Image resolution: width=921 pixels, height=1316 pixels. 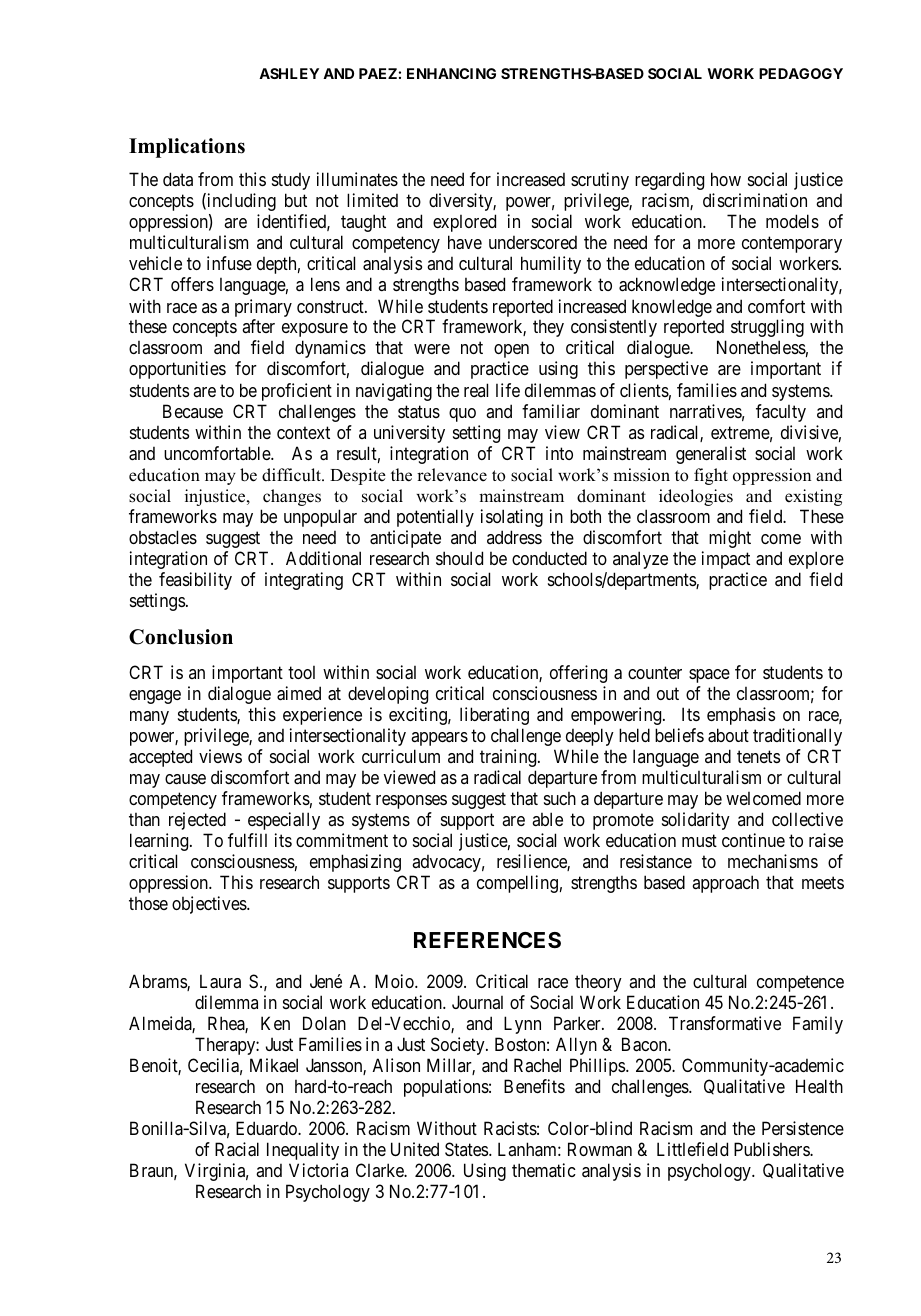 I want to click on struggling, so click(x=767, y=328).
